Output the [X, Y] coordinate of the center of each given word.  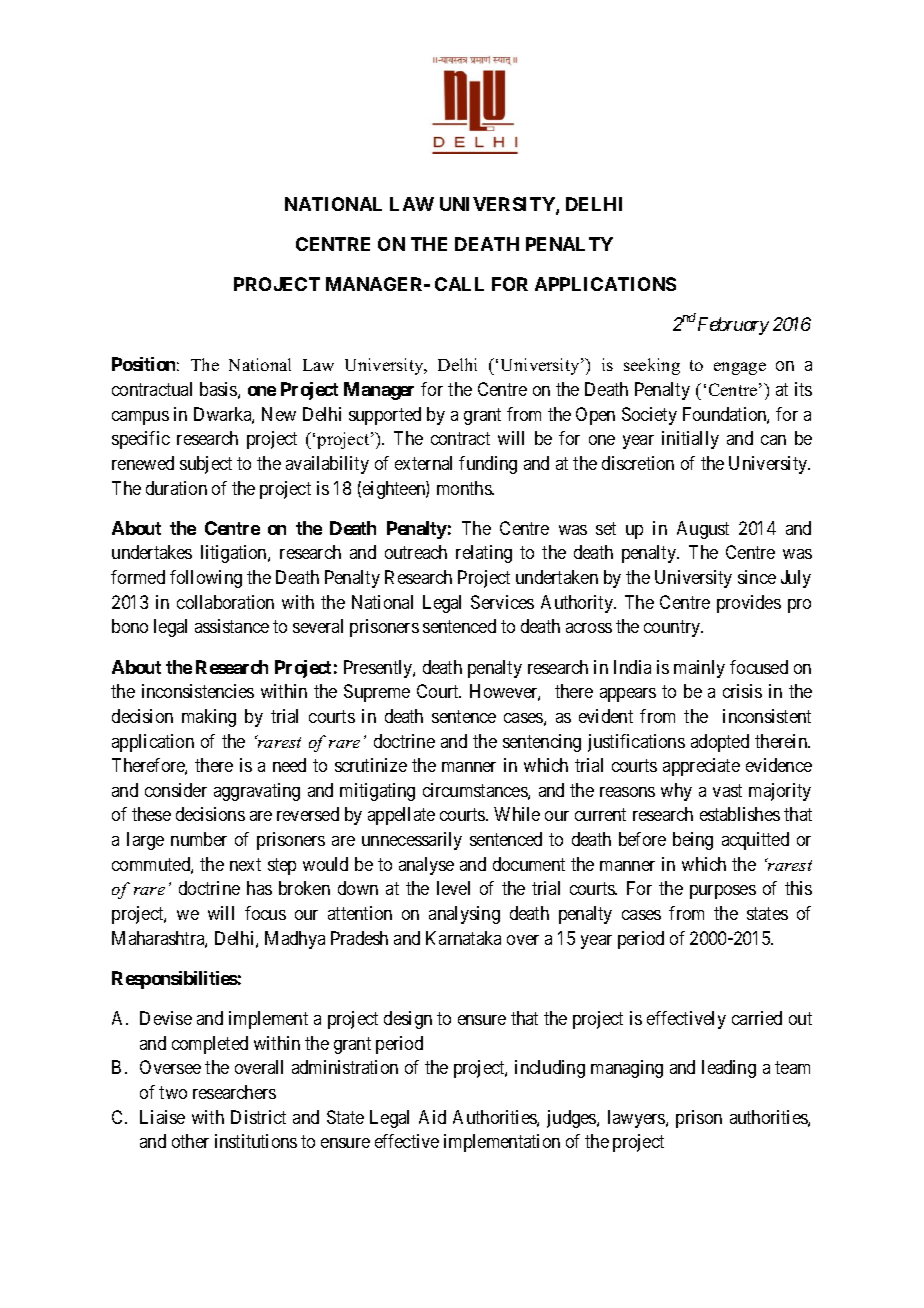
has [259, 888]
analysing [464, 915]
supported [385, 416]
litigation [235, 554]
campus [140, 418]
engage [740, 368]
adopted [720, 743]
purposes [723, 892]
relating [484, 554]
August [703, 530]
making [209, 718]
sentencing [542, 743]
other [190, 1141]
